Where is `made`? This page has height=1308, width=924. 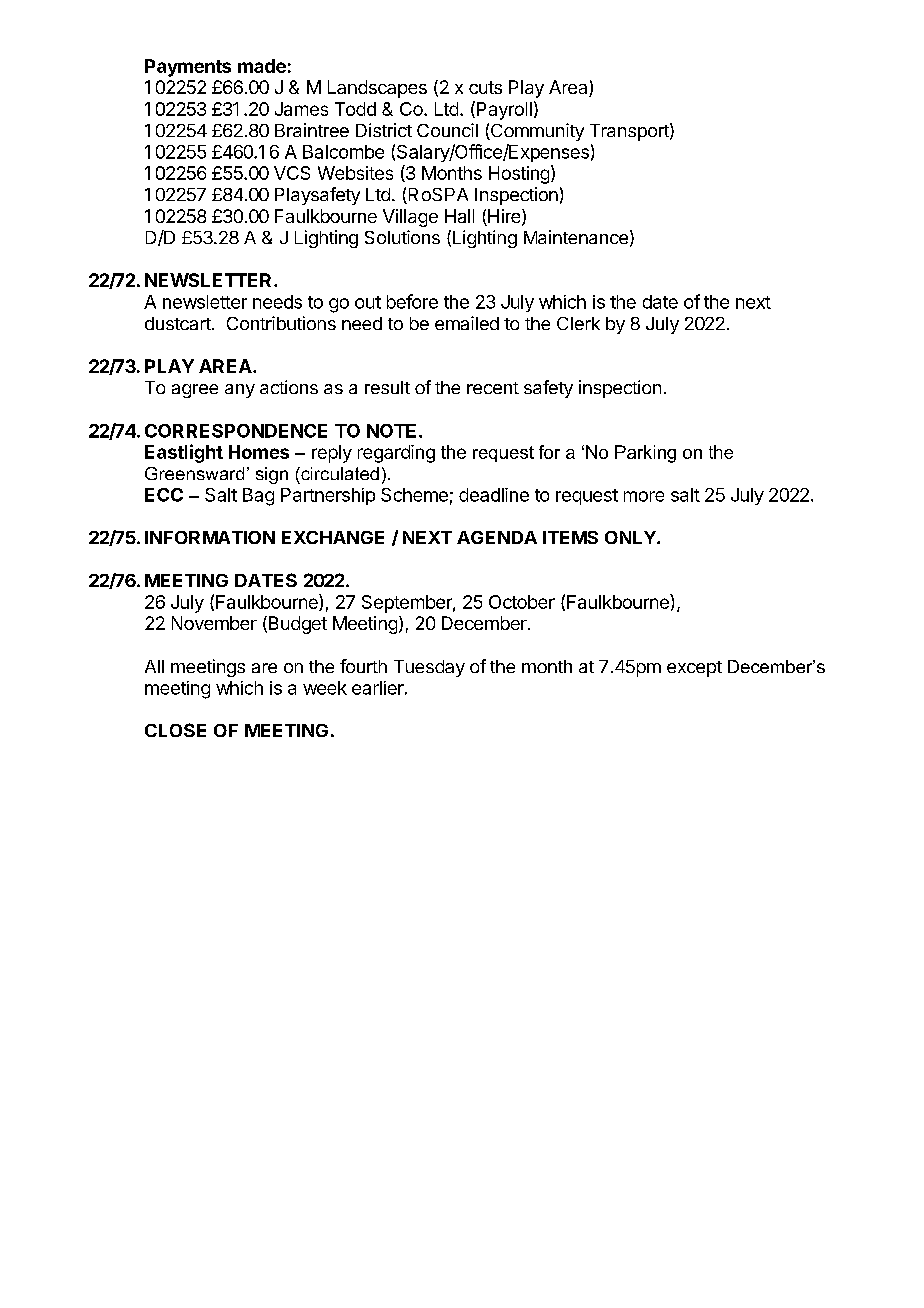 made is located at coordinates (262, 66).
